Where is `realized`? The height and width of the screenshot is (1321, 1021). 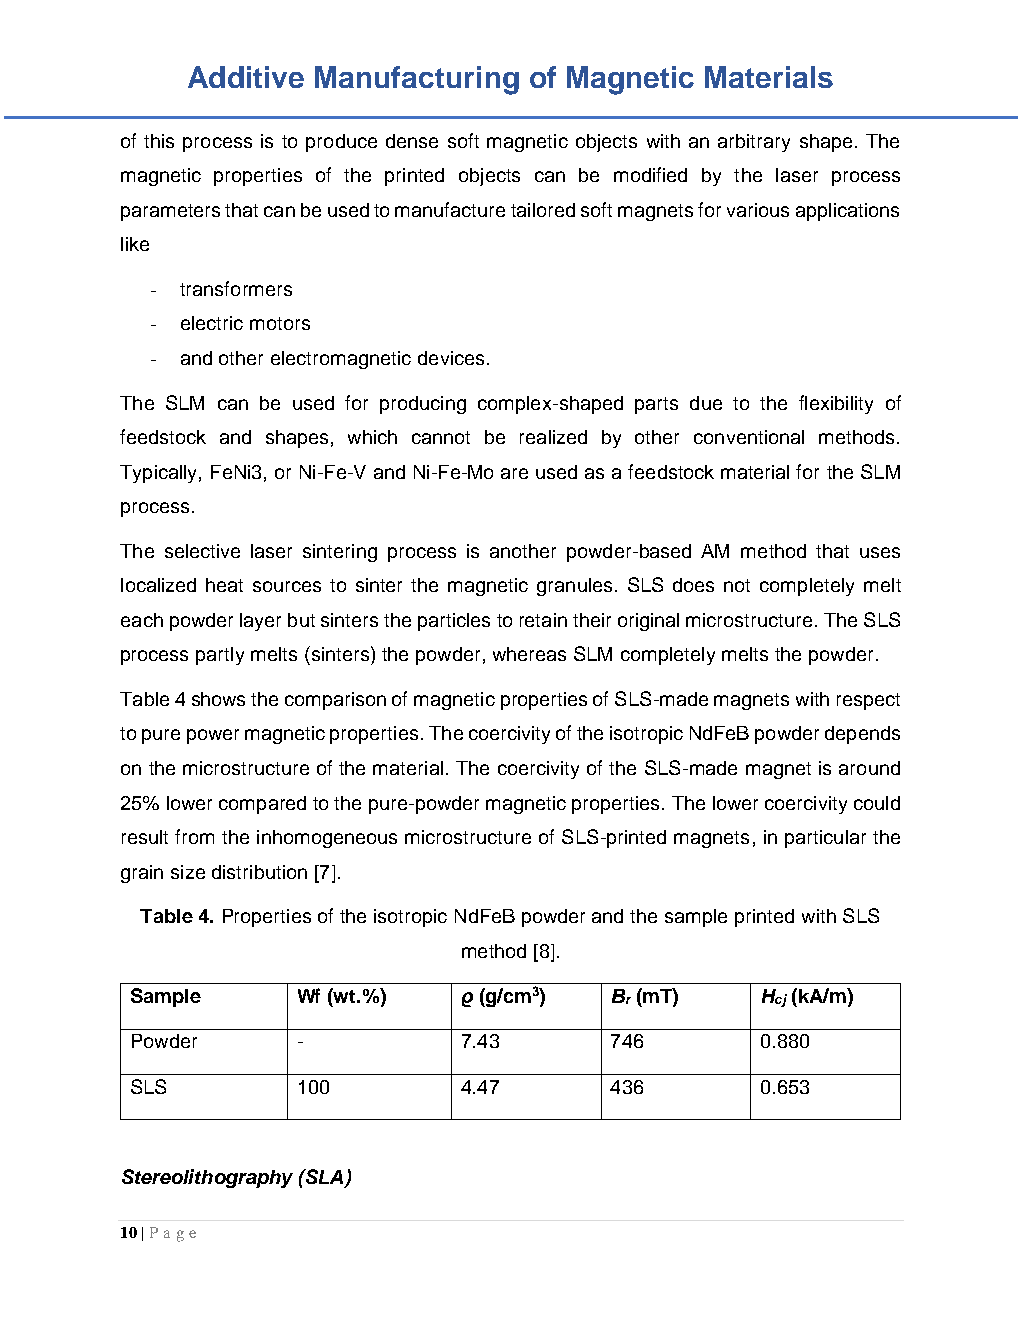
realized is located at coordinates (553, 437).
